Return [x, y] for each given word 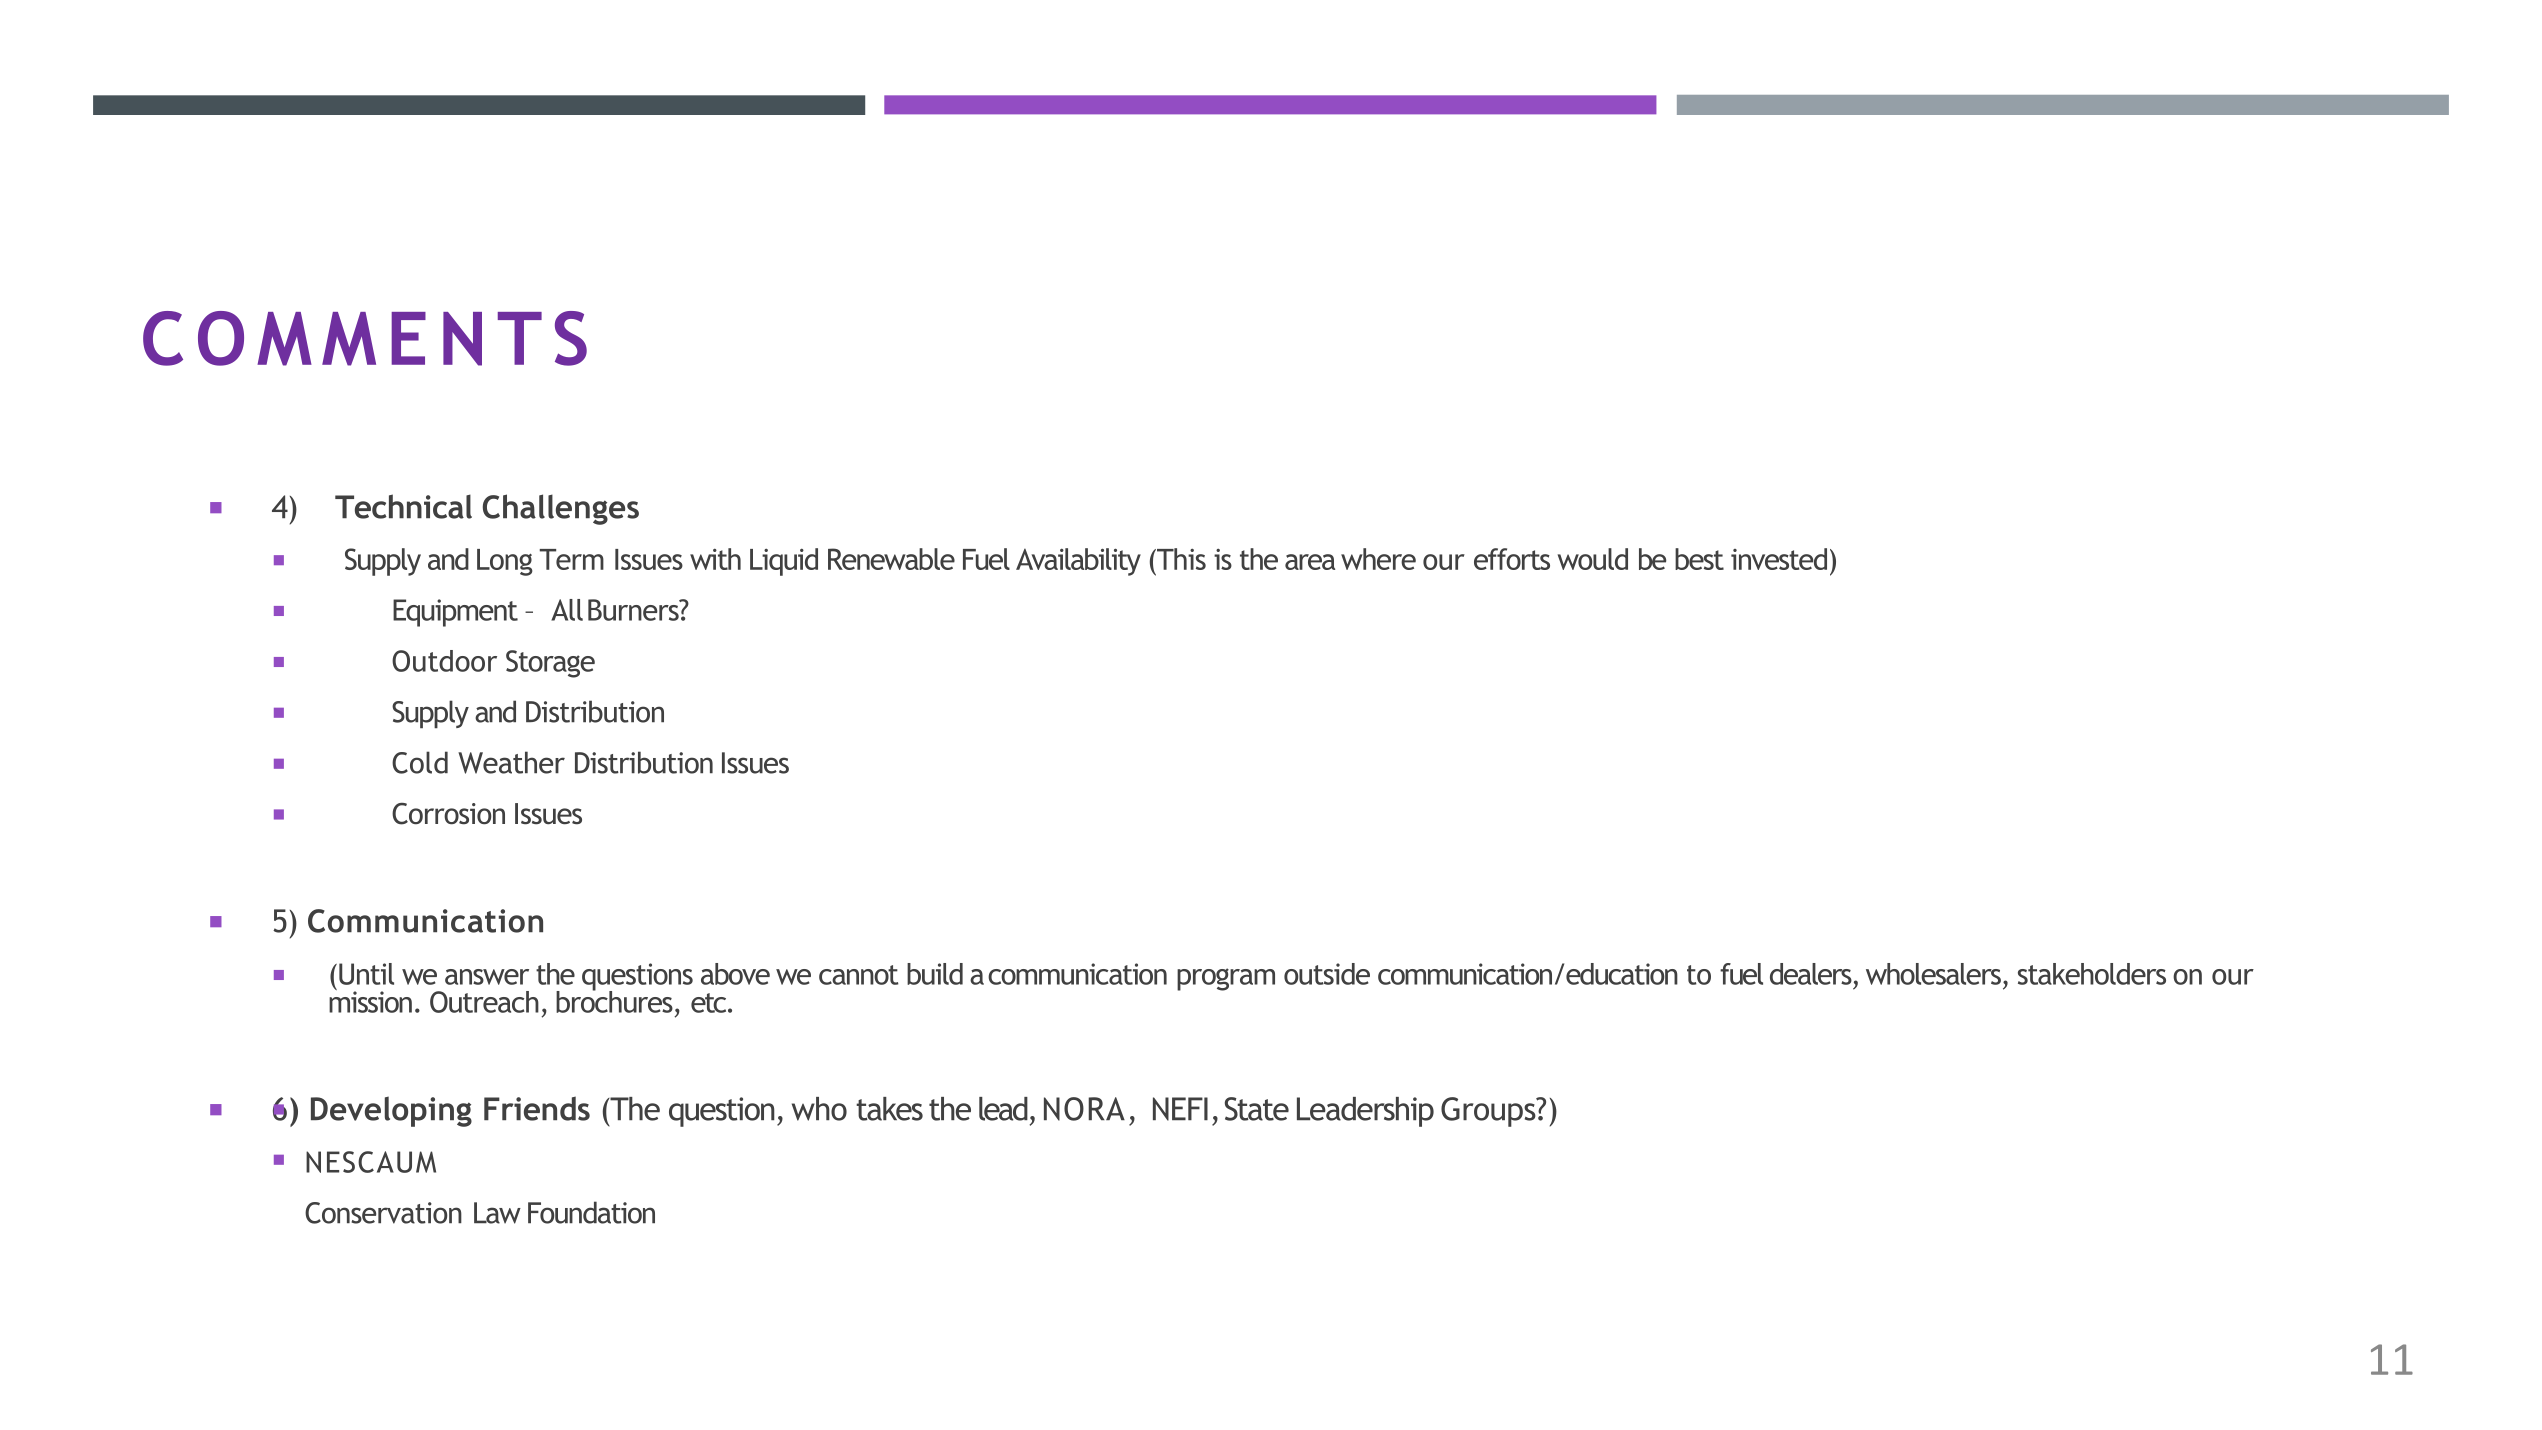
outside [1327, 974]
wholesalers [1933, 974]
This [1180, 559]
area [1310, 562]
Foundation [591, 1212]
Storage [550, 664]
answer [487, 977]
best [1699, 559]
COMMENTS [365, 338]
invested [1779, 559]
